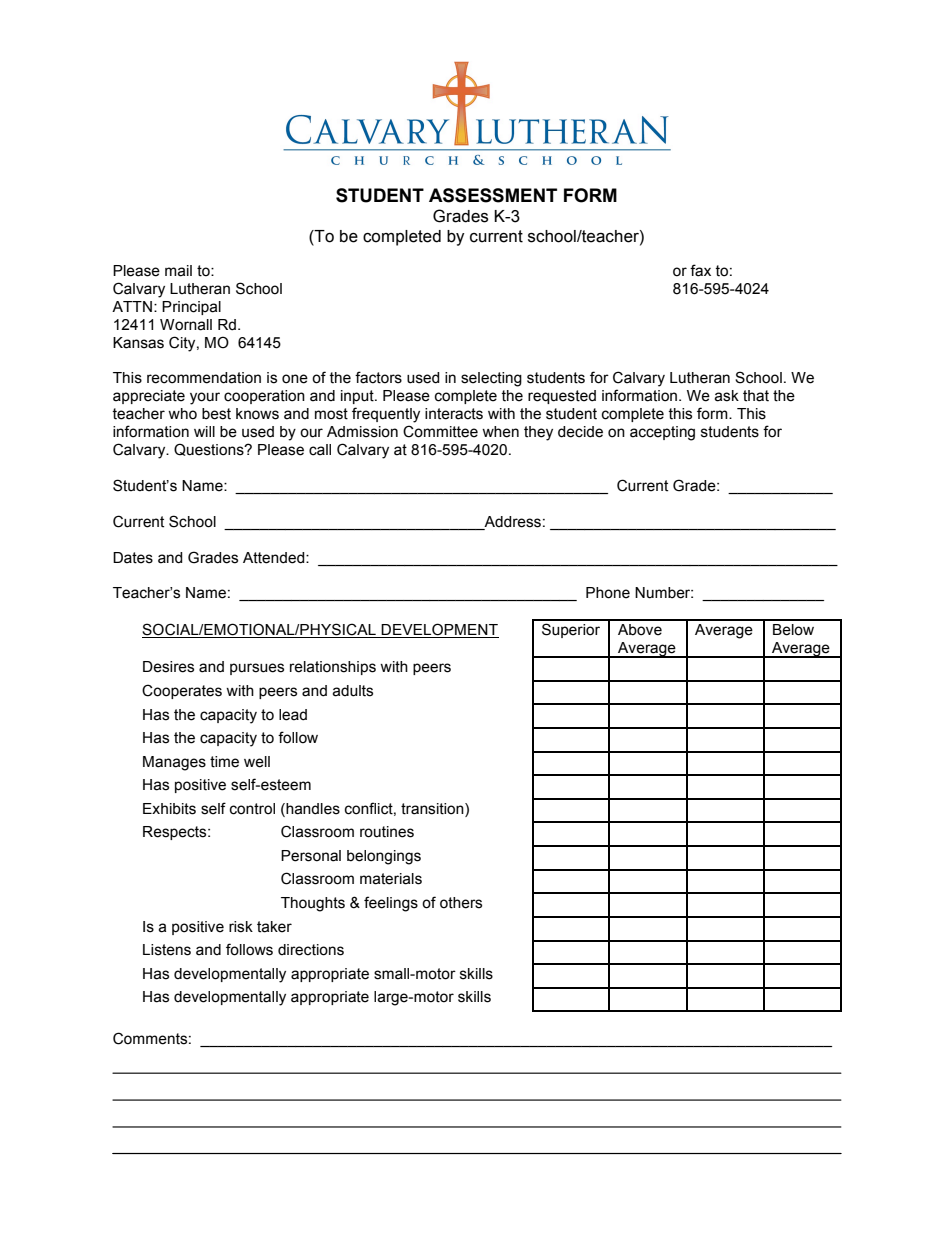  What do you see at coordinates (241, 927) in the image?
I see `risk` at bounding box center [241, 927].
